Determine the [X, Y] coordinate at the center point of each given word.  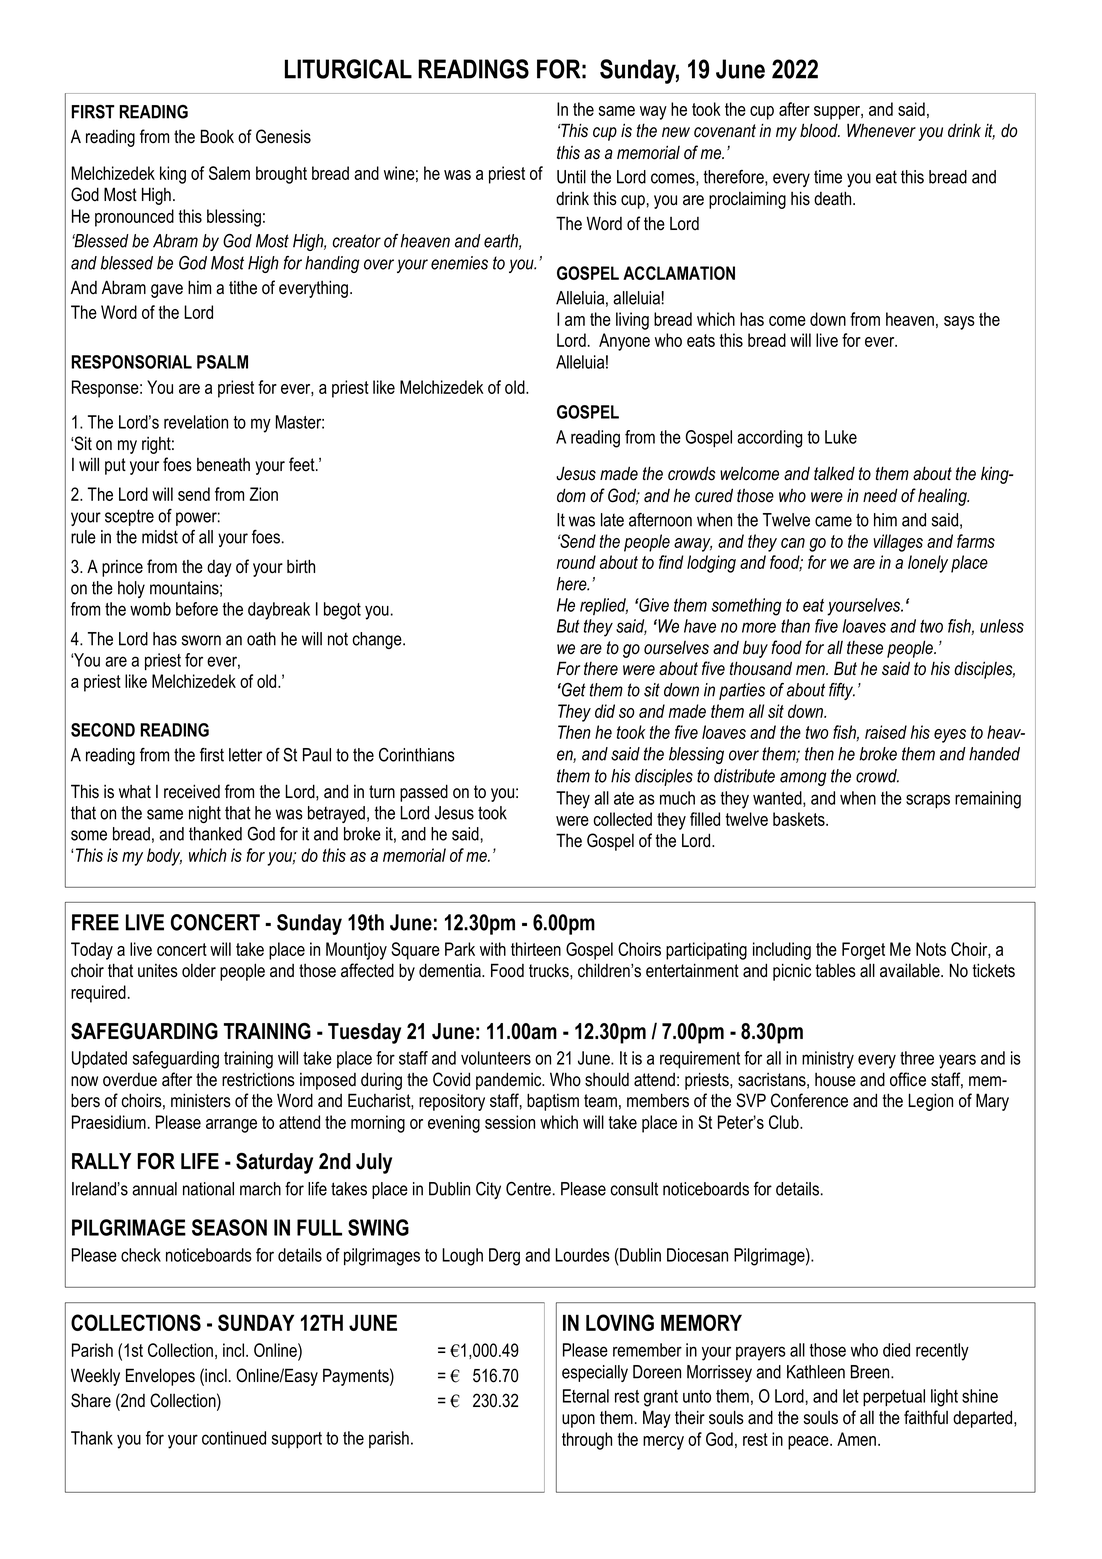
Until [571, 177]
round [576, 562]
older [199, 970]
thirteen [536, 949]
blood [820, 130]
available [911, 970]
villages [898, 543]
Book [217, 136]
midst [160, 537]
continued [234, 1438]
